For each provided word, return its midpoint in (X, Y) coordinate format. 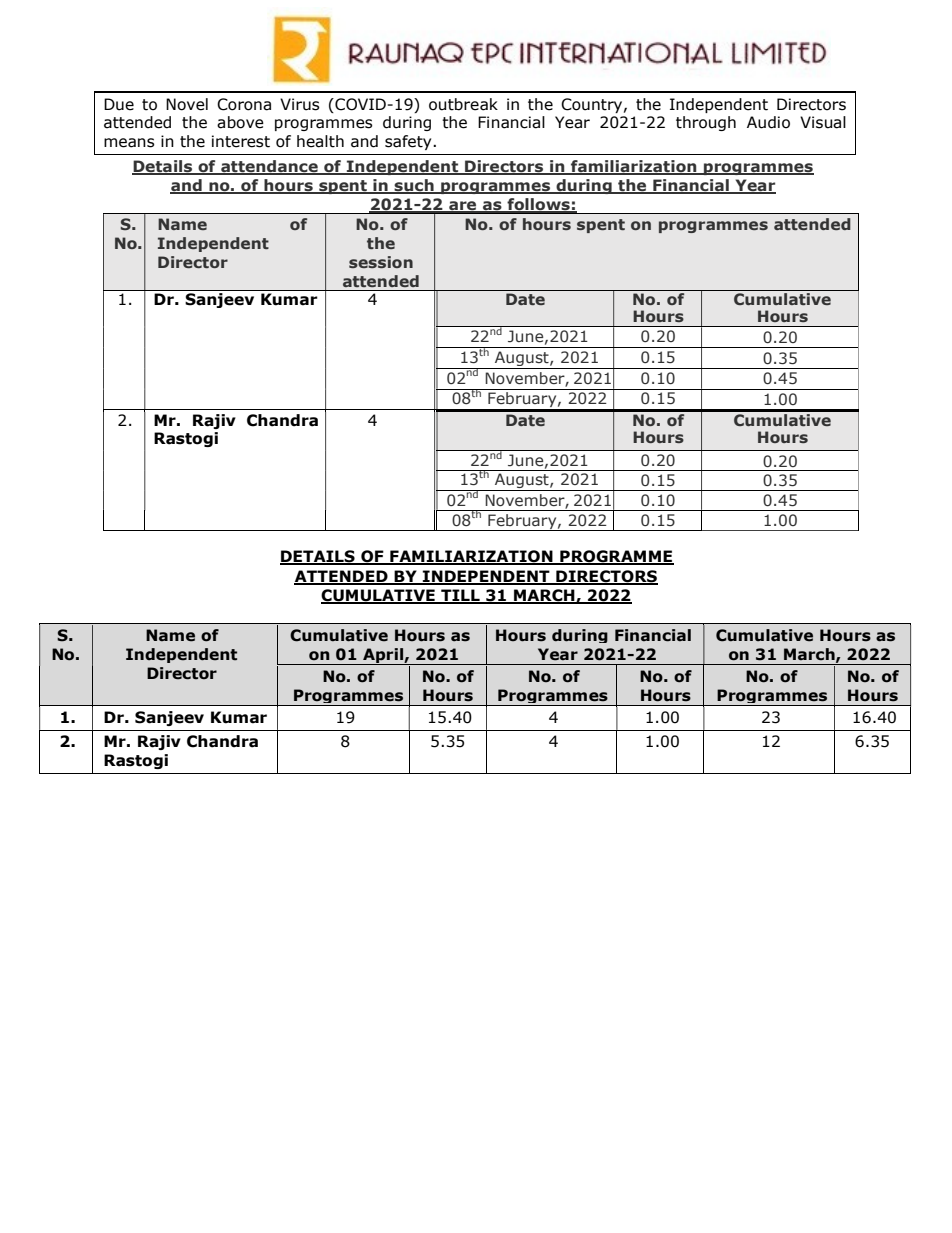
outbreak (463, 104)
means (129, 143)
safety (409, 142)
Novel (187, 104)
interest (241, 141)
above (240, 122)
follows (538, 205)
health (320, 141)
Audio (768, 122)
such (414, 186)
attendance (269, 167)
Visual (823, 122)
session (381, 262)
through (706, 123)
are (463, 207)
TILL (460, 596)
